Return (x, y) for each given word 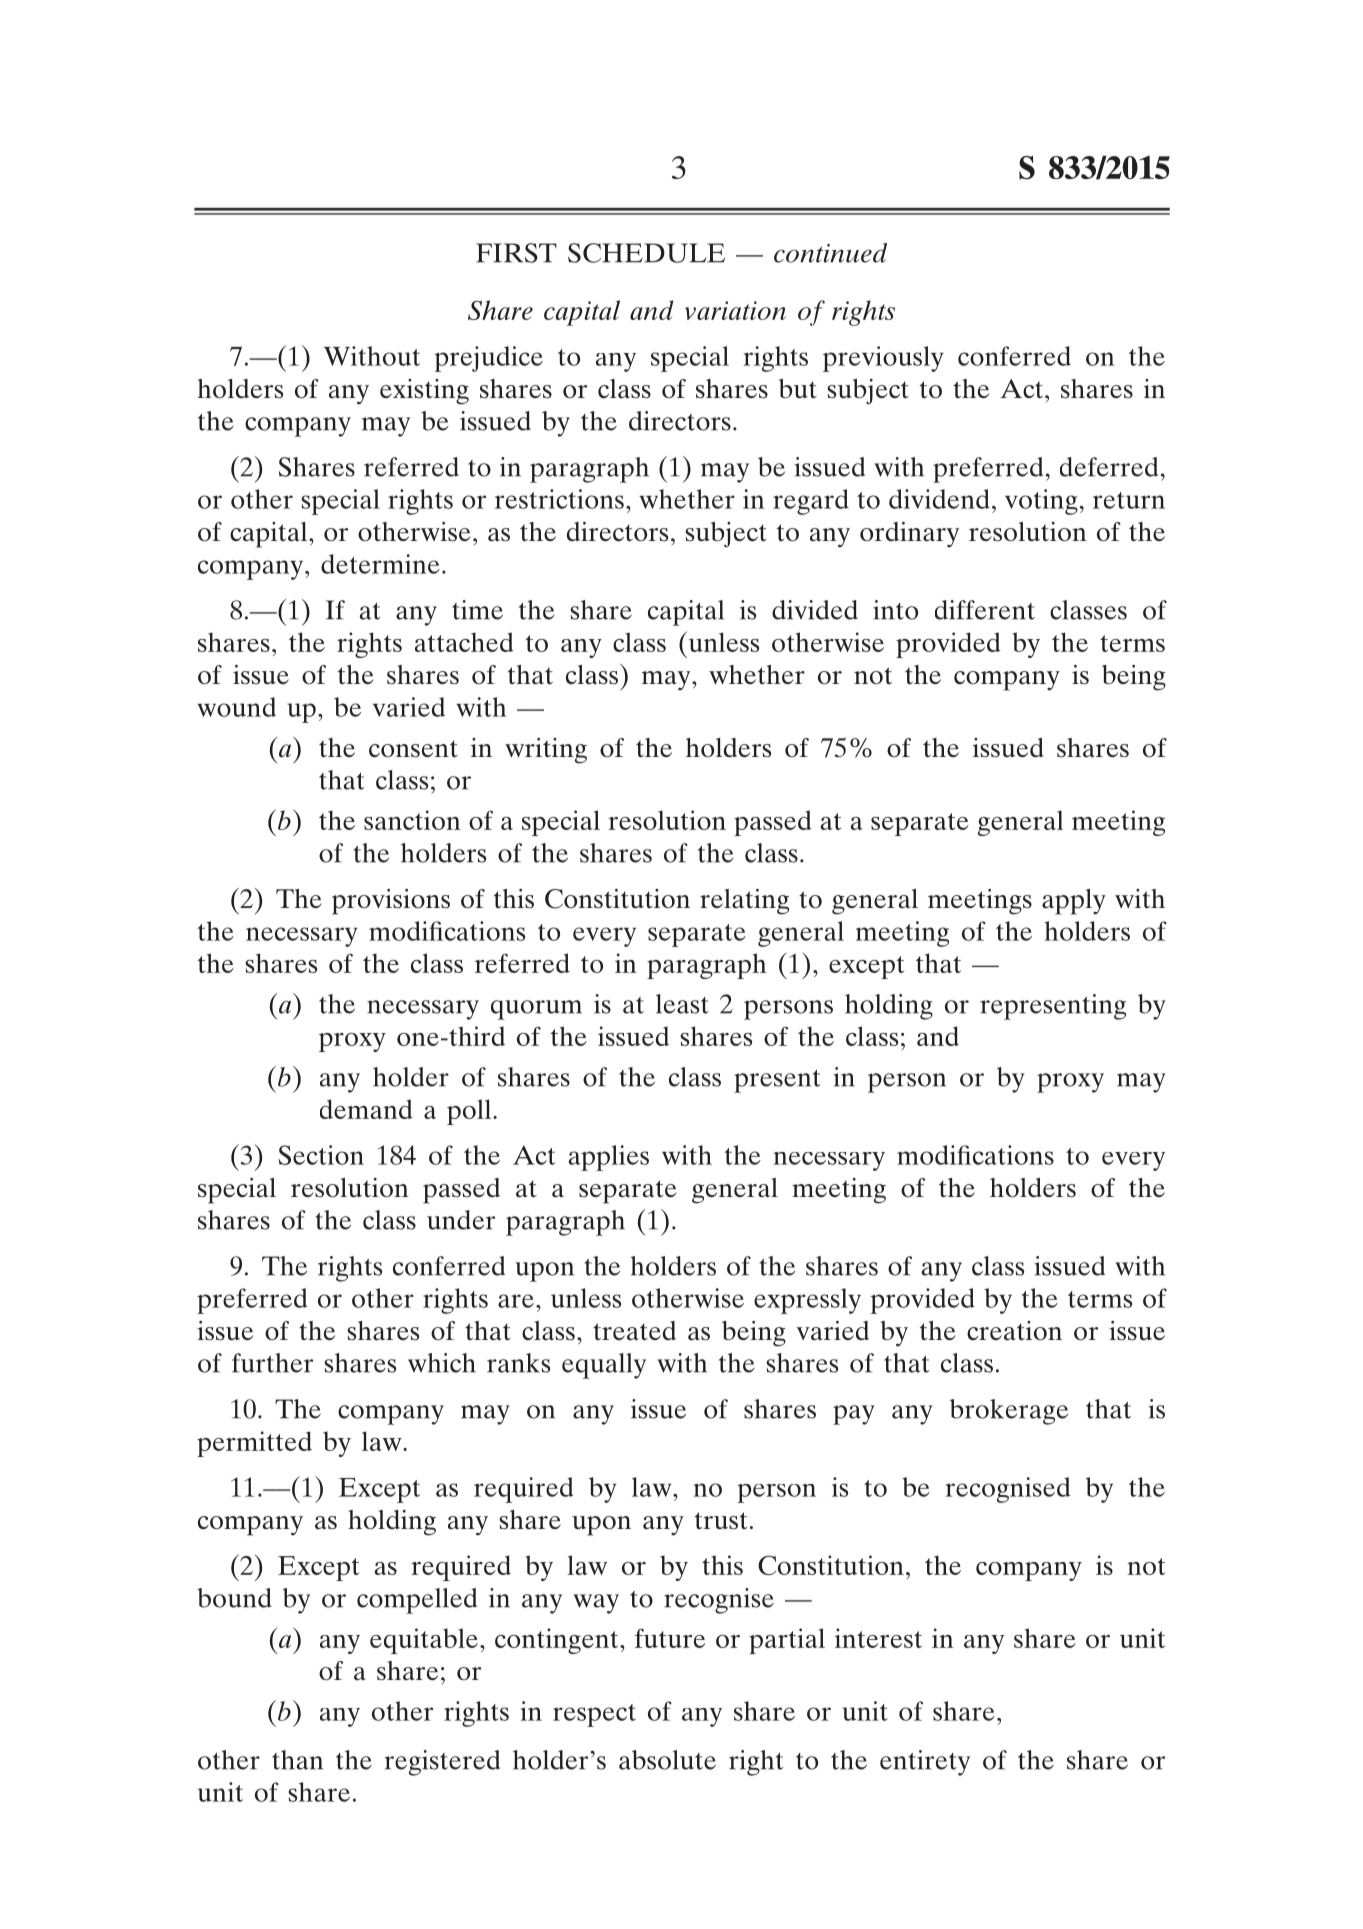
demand (366, 1109)
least (682, 1004)
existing (424, 392)
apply (1074, 902)
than (297, 1760)
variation (735, 310)
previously (883, 359)
